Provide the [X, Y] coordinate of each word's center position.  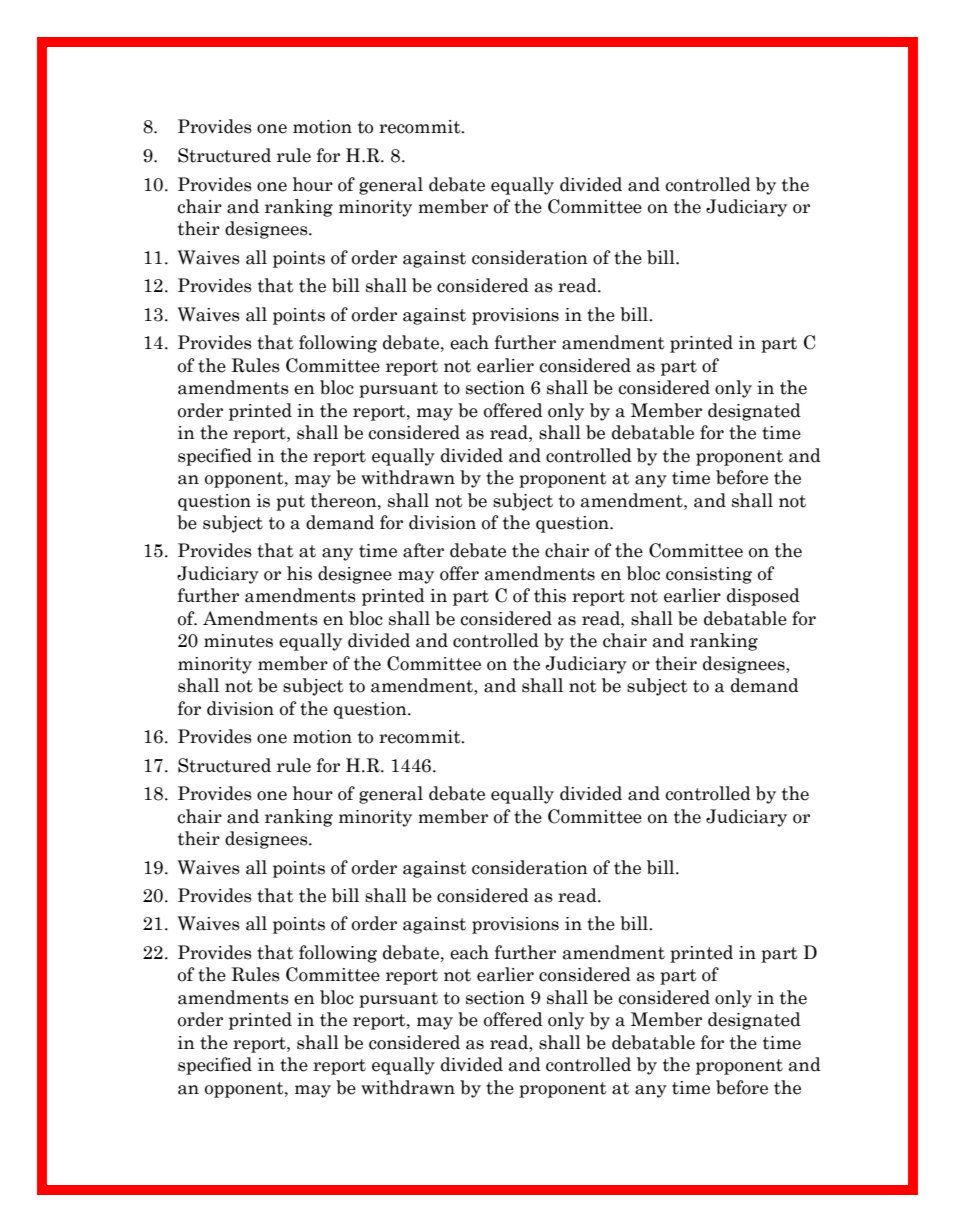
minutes [238, 641]
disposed [763, 597]
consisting [709, 575]
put [290, 503]
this [550, 595]
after [423, 550]
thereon [345, 500]
